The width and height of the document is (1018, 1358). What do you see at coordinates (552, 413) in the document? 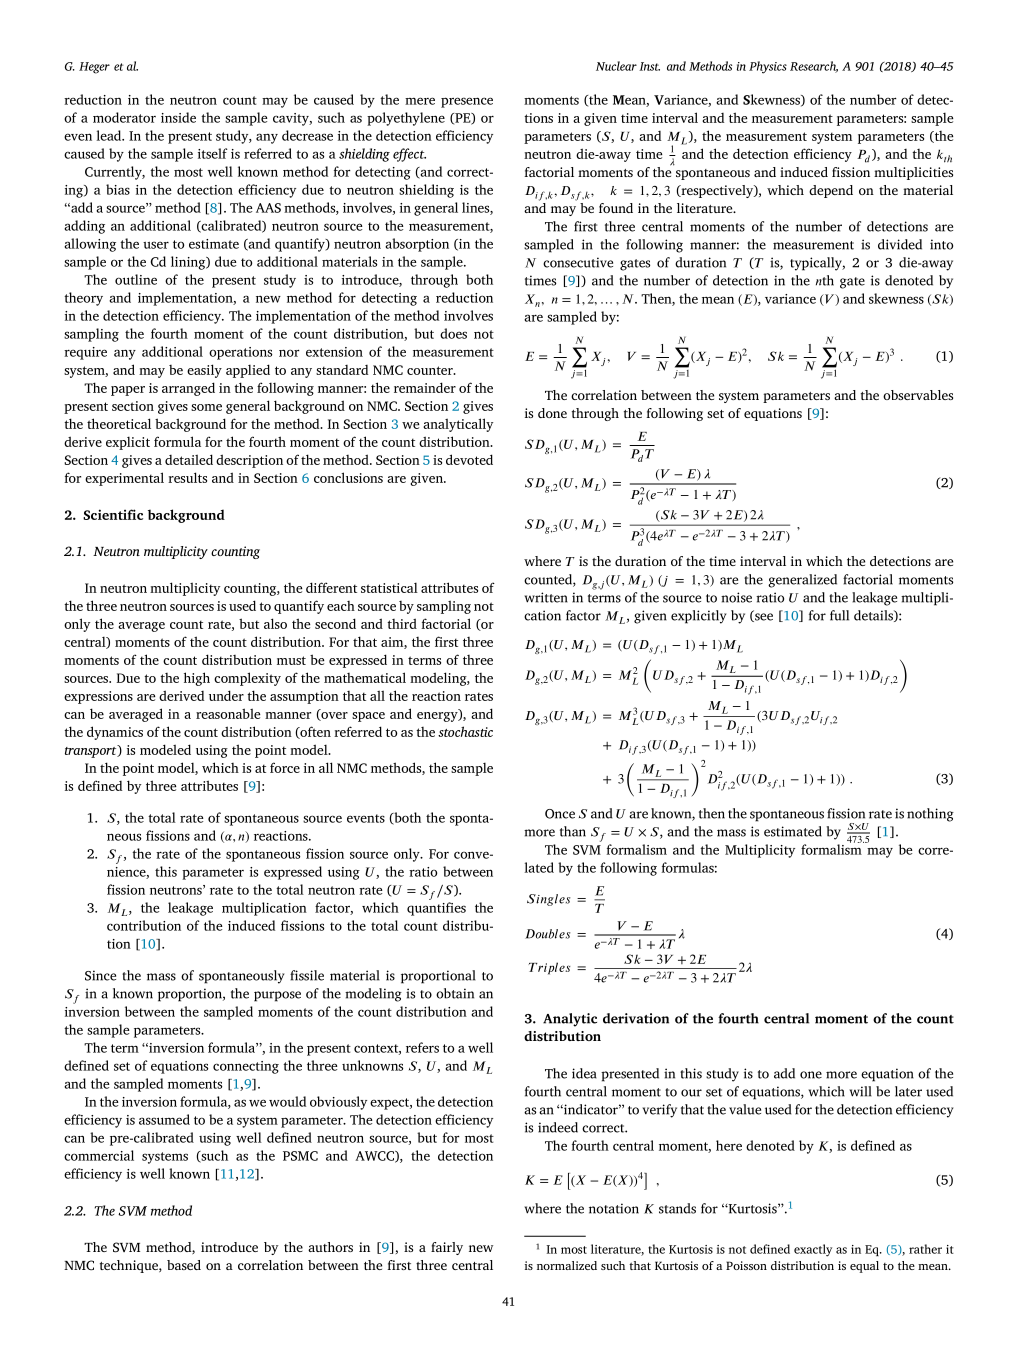
I see `done` at bounding box center [552, 413].
